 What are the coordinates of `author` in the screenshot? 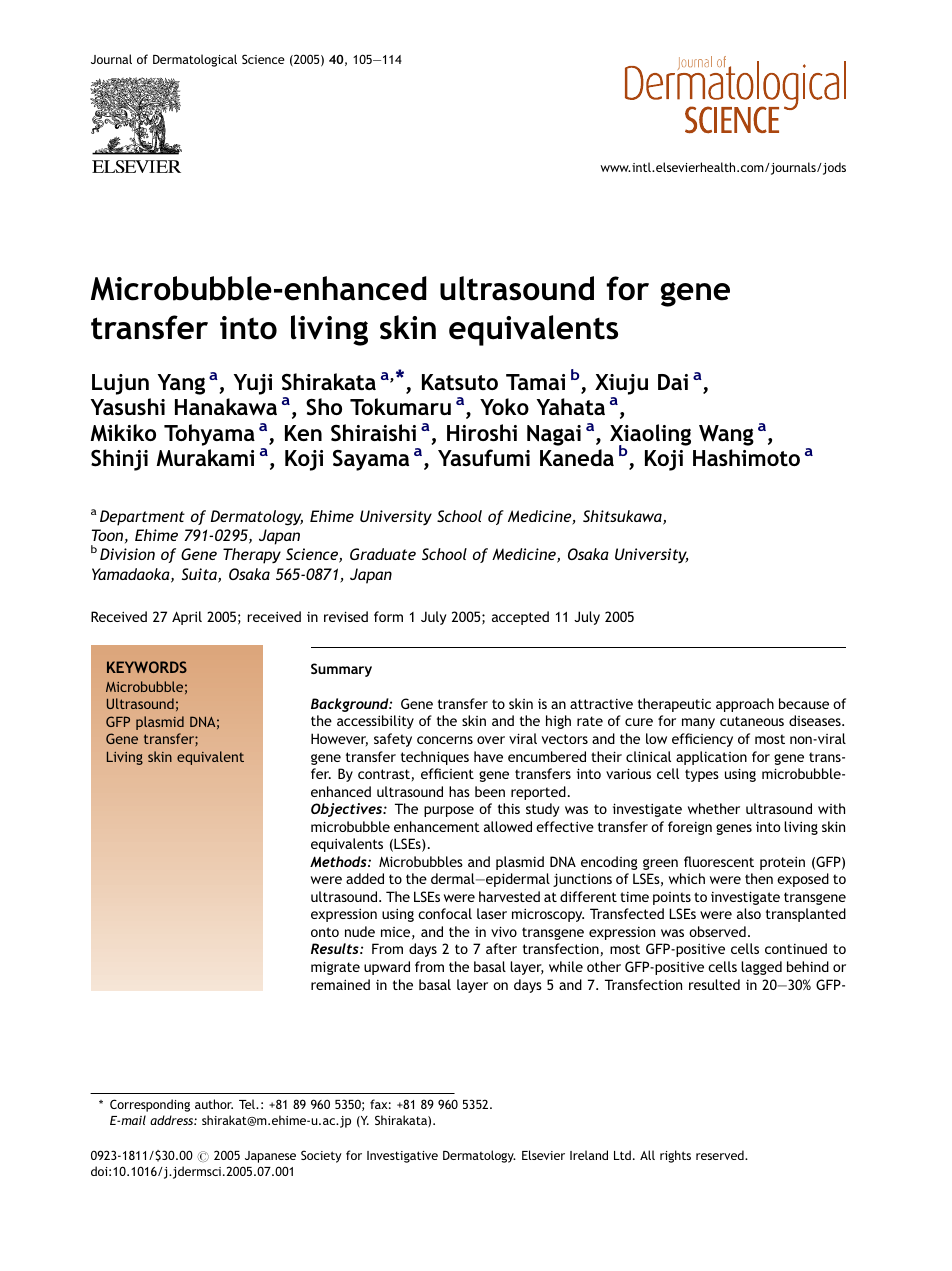 It's located at (214, 1104).
